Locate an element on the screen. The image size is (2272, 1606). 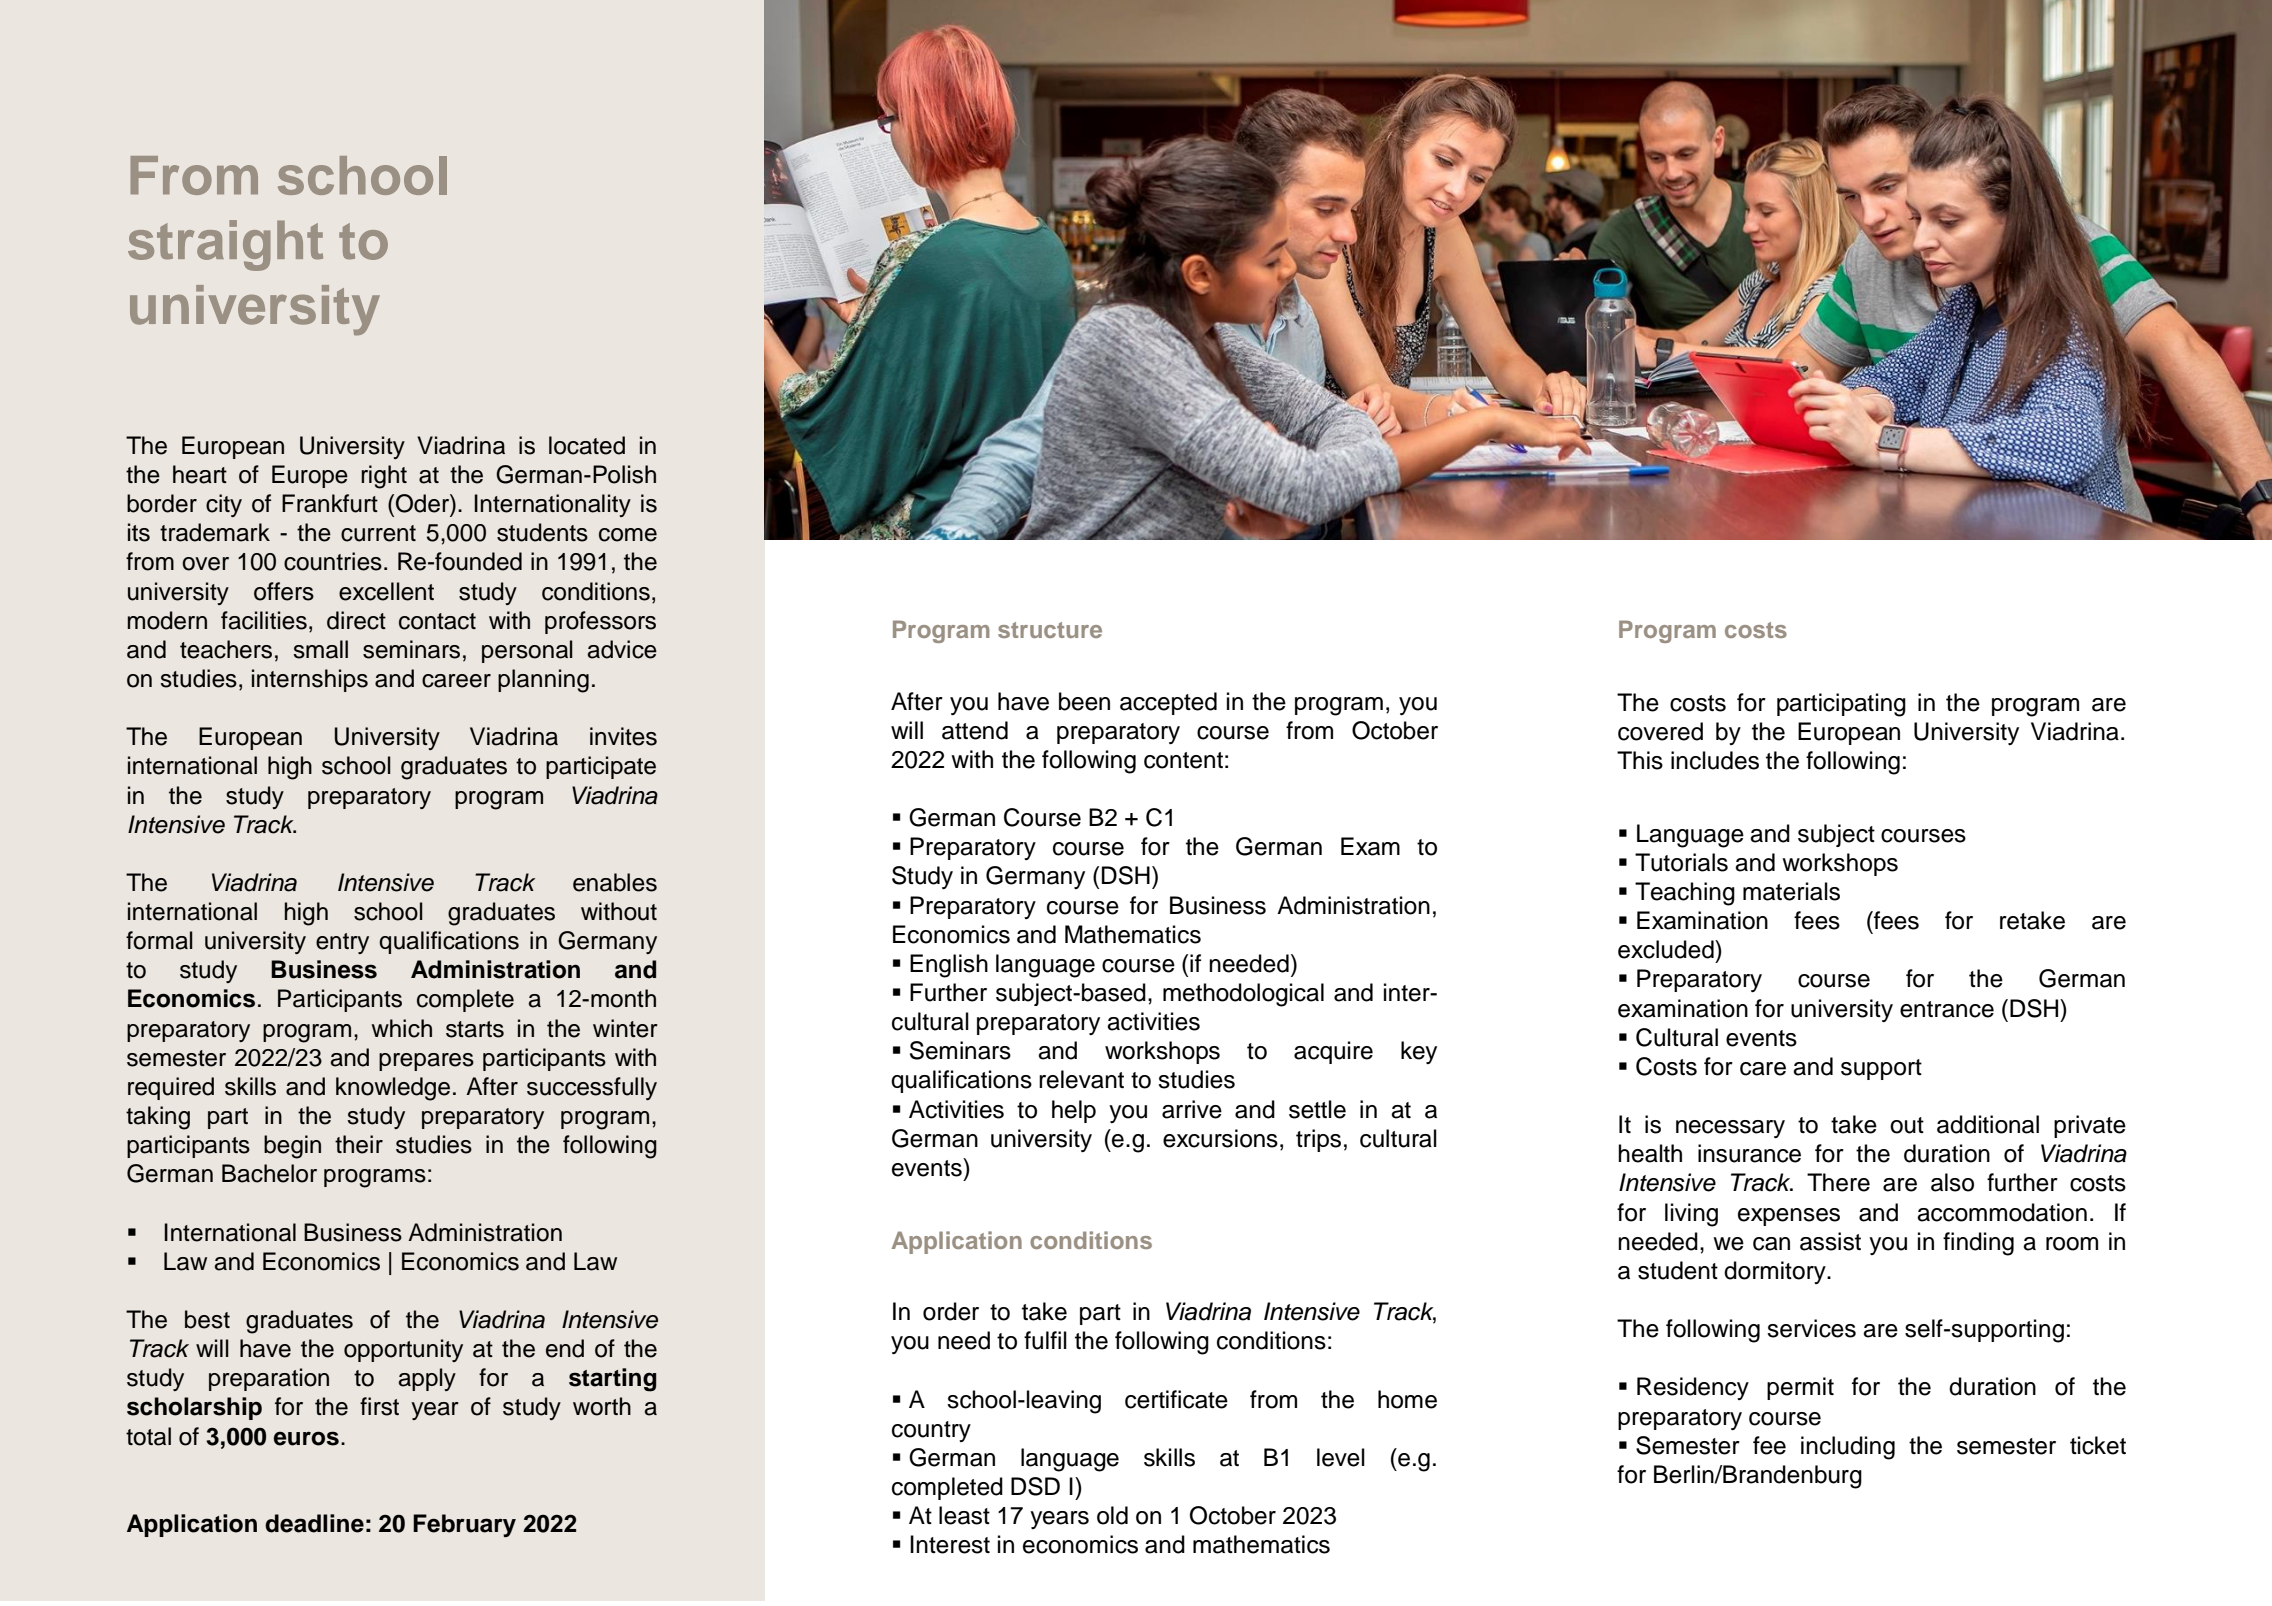
Bachelor is located at coordinates (269, 1173).
